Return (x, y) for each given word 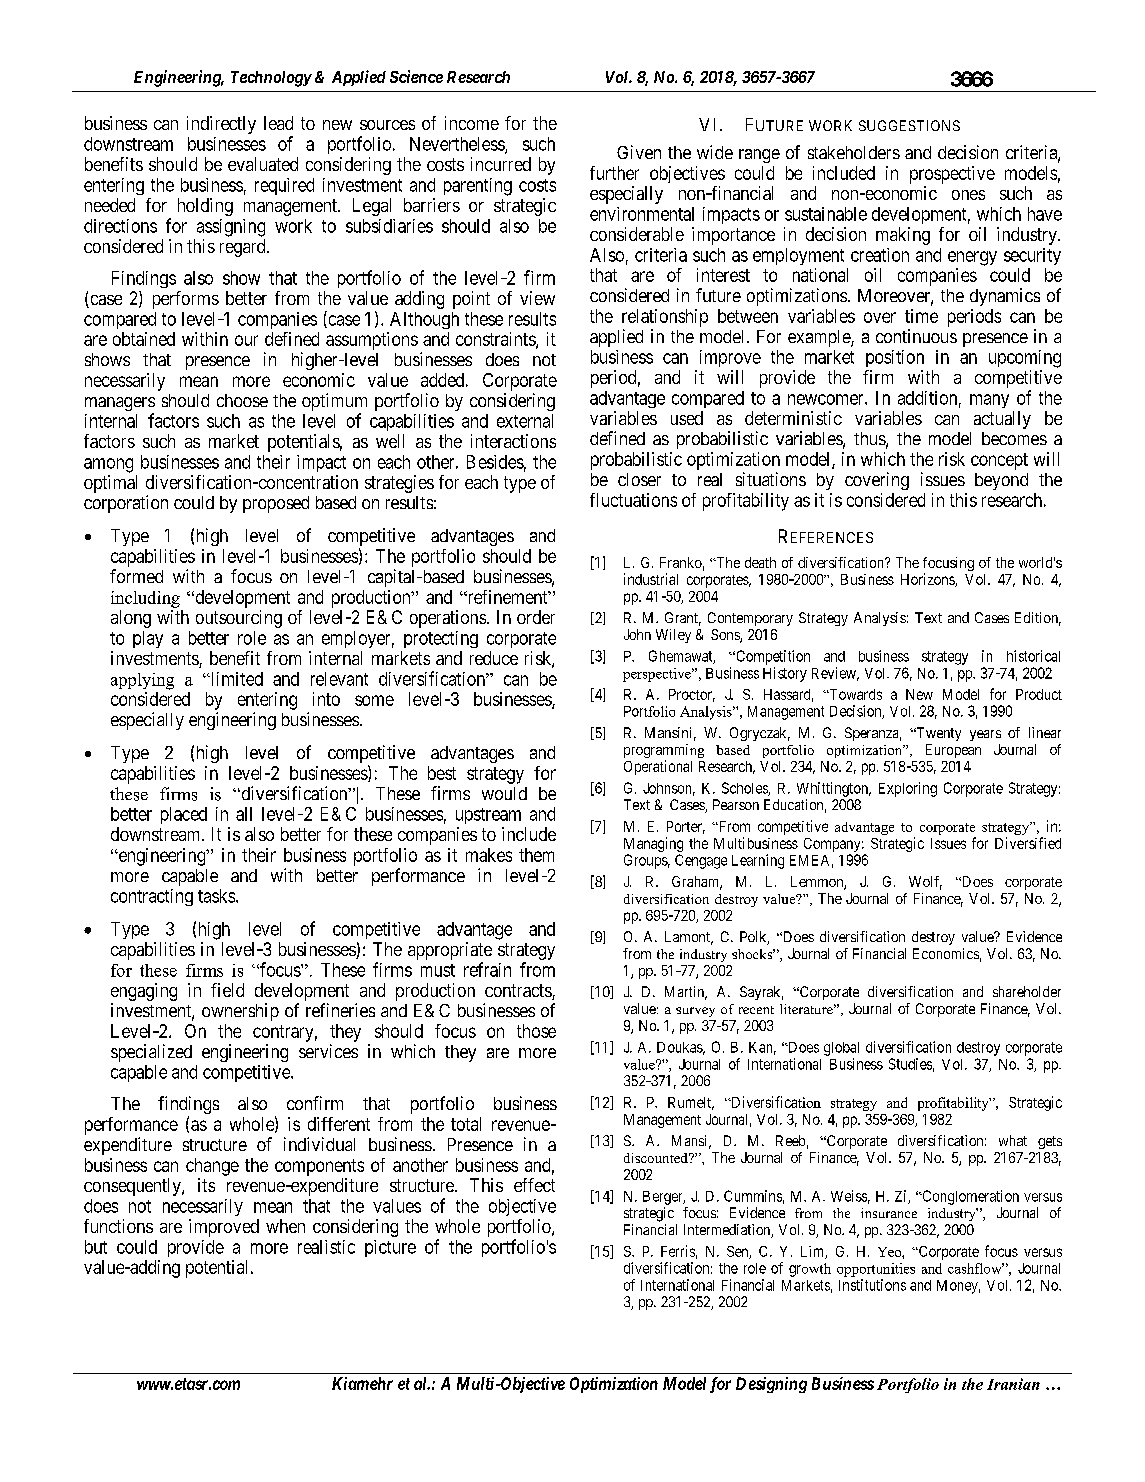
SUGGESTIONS (909, 125)
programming (664, 752)
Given (639, 152)
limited (236, 679)
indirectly (221, 125)
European (953, 751)
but (96, 1247)
